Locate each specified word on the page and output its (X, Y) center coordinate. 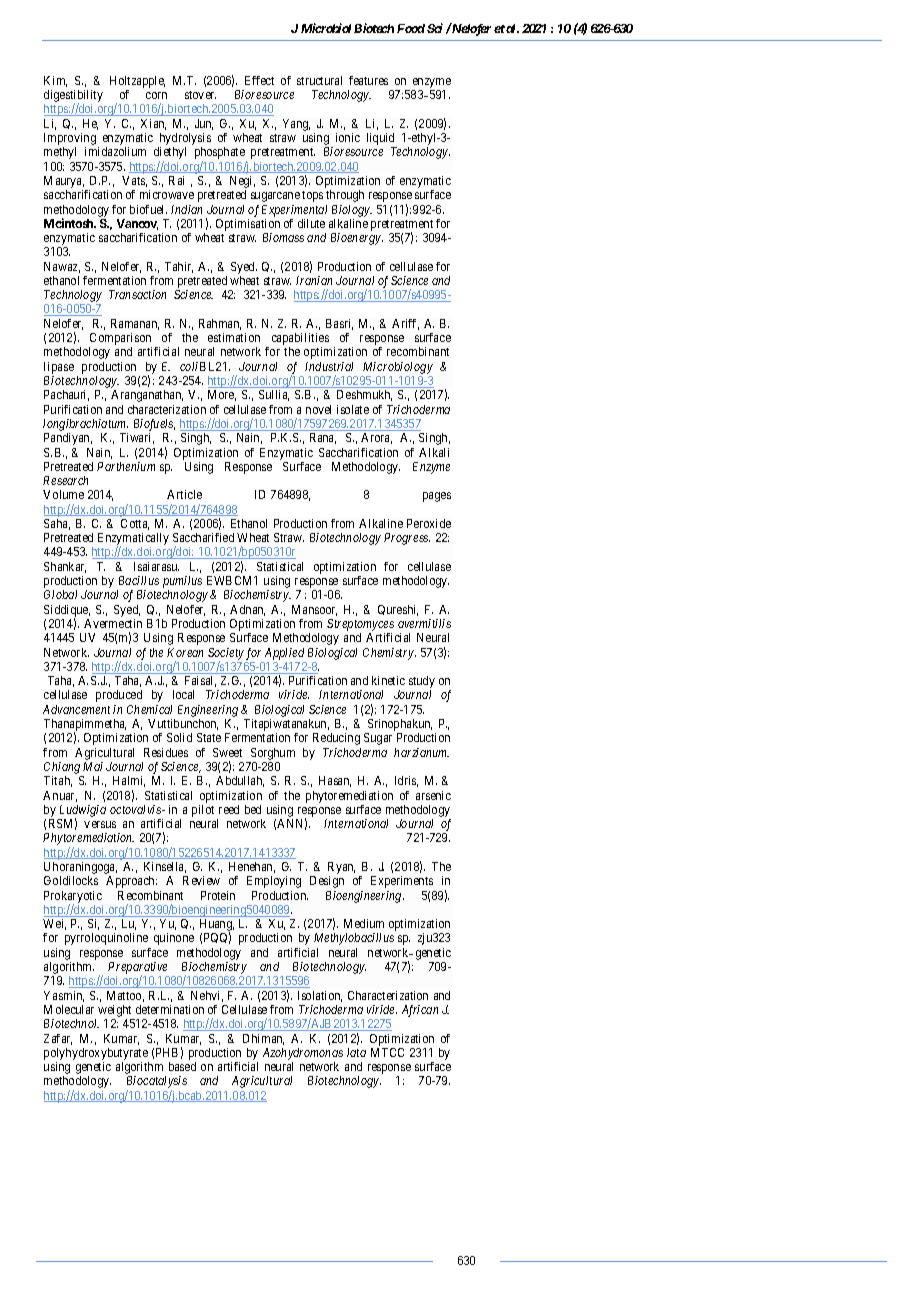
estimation (234, 337)
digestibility (73, 97)
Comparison (120, 340)
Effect (259, 80)
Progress (407, 539)
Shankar (65, 567)
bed (253, 809)
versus (100, 824)
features (368, 80)
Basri (339, 324)
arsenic (433, 795)
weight (116, 1012)
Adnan (247, 610)
